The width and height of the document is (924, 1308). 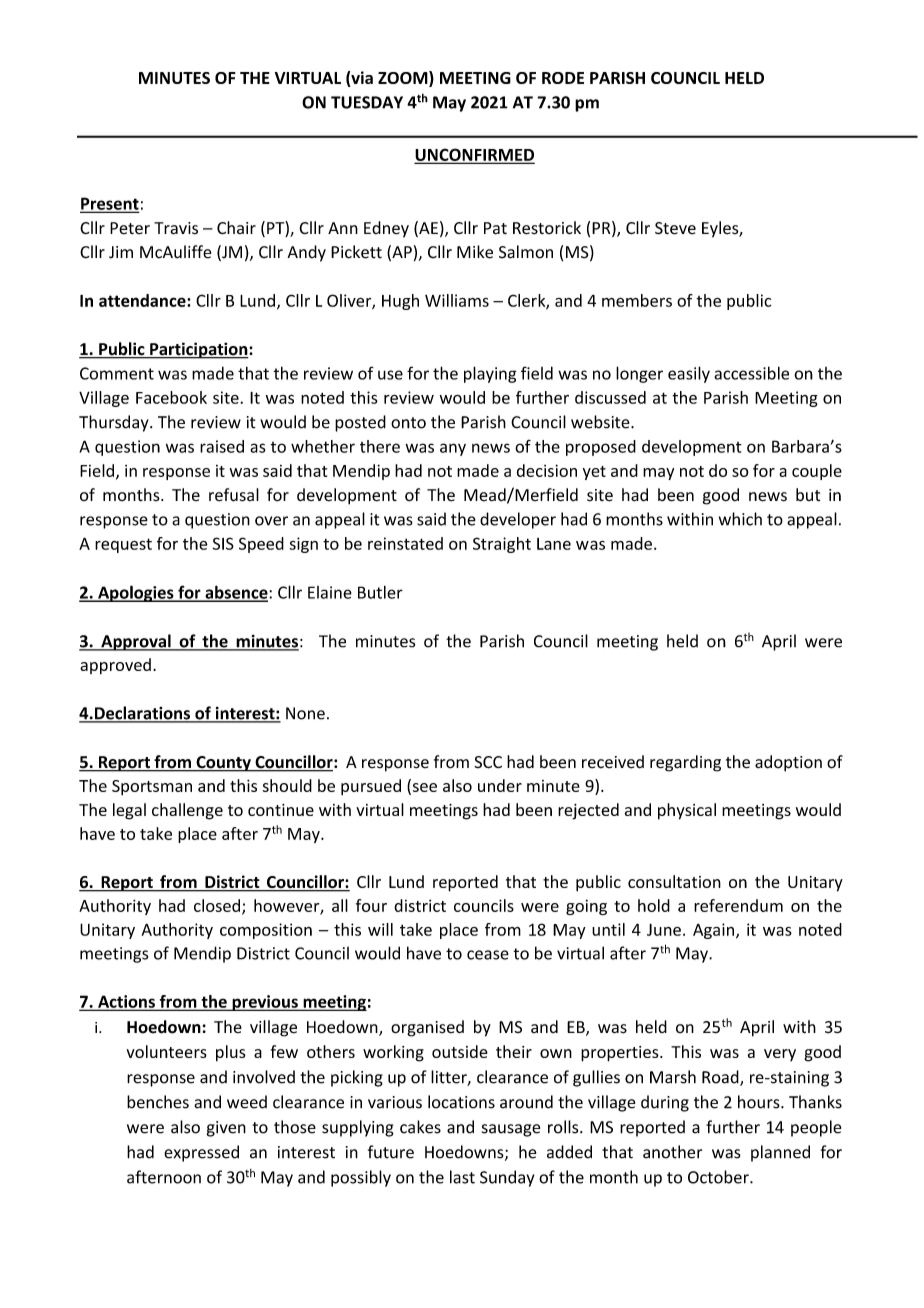 What do you see at coordinates (201, 1153) in the document?
I see `expressed` at bounding box center [201, 1153].
